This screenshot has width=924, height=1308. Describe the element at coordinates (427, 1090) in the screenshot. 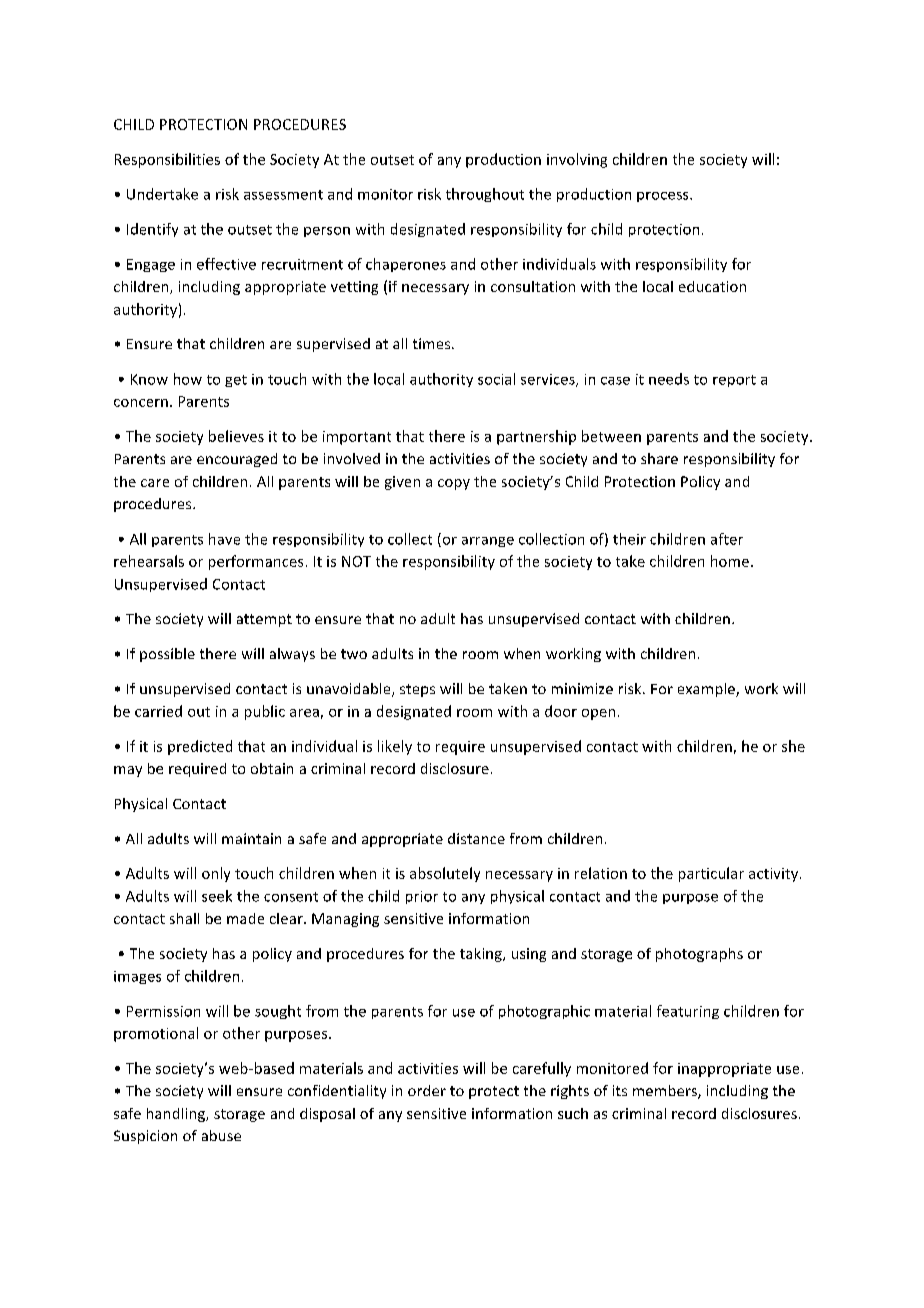

I see `order` at that location.
